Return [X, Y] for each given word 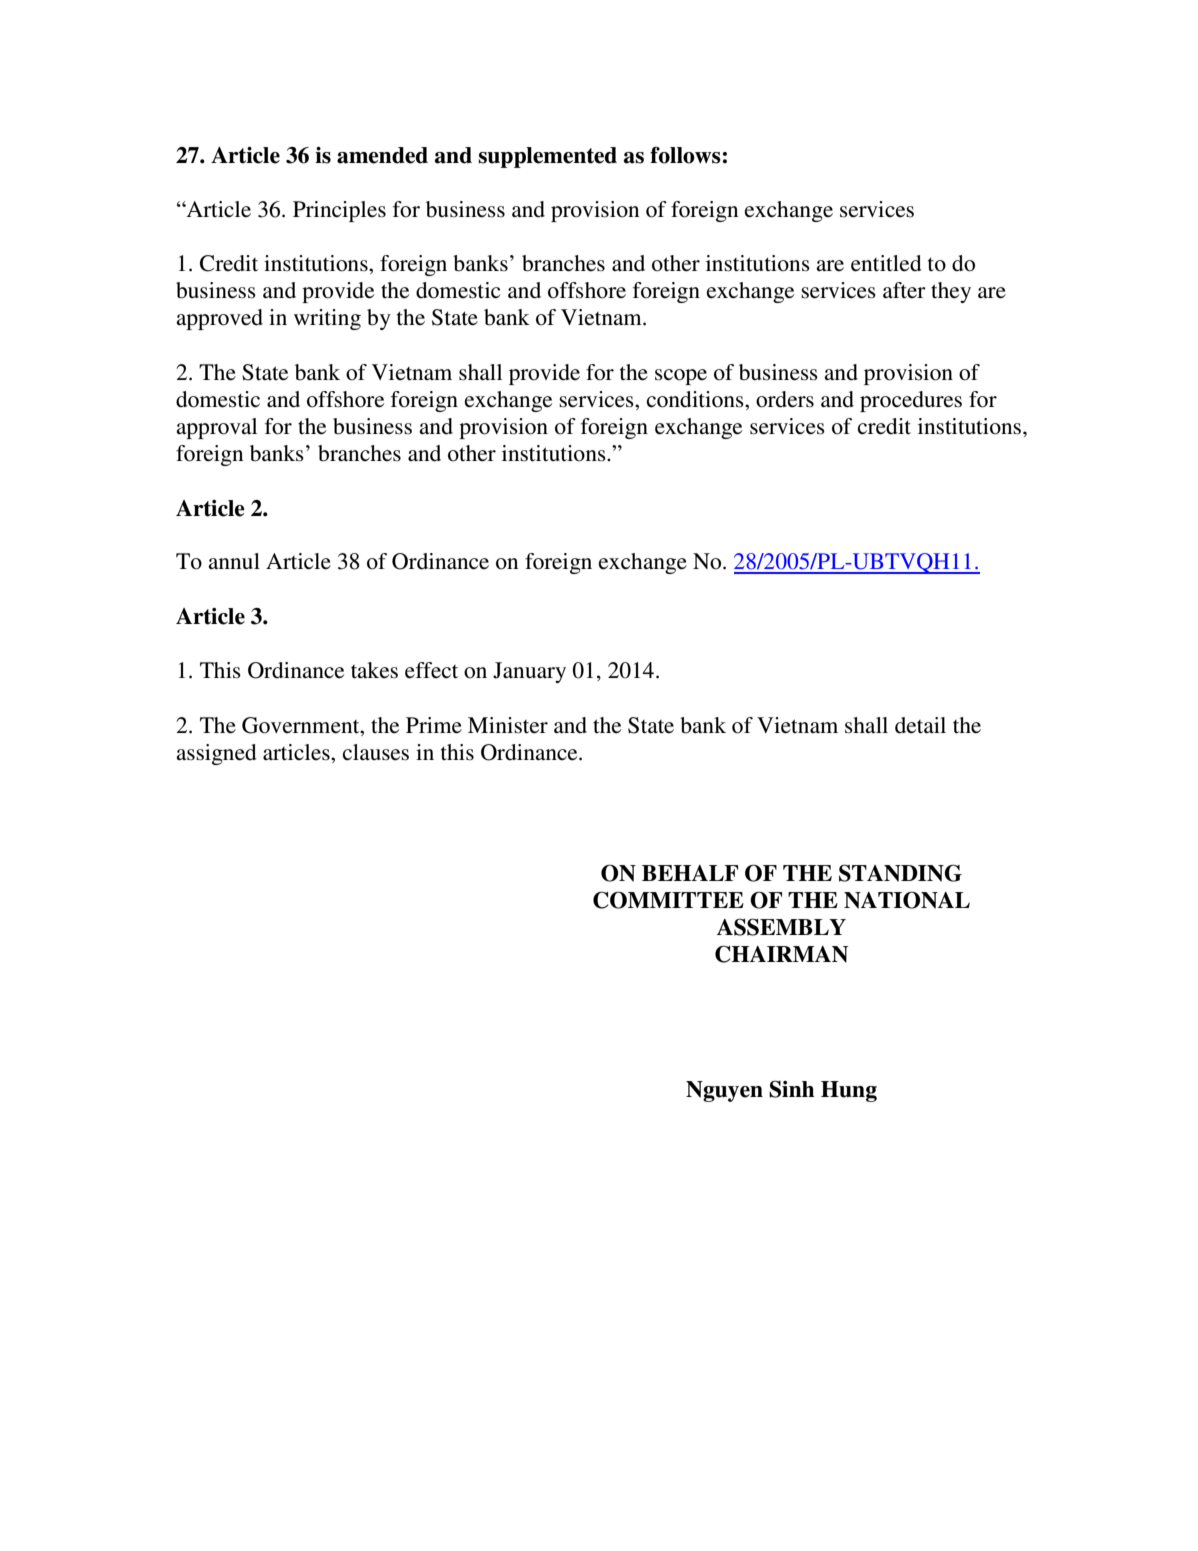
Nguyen [724, 1091]
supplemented [547, 157]
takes [374, 670]
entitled [886, 263]
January [529, 672]
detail [920, 725]
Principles [339, 211]
